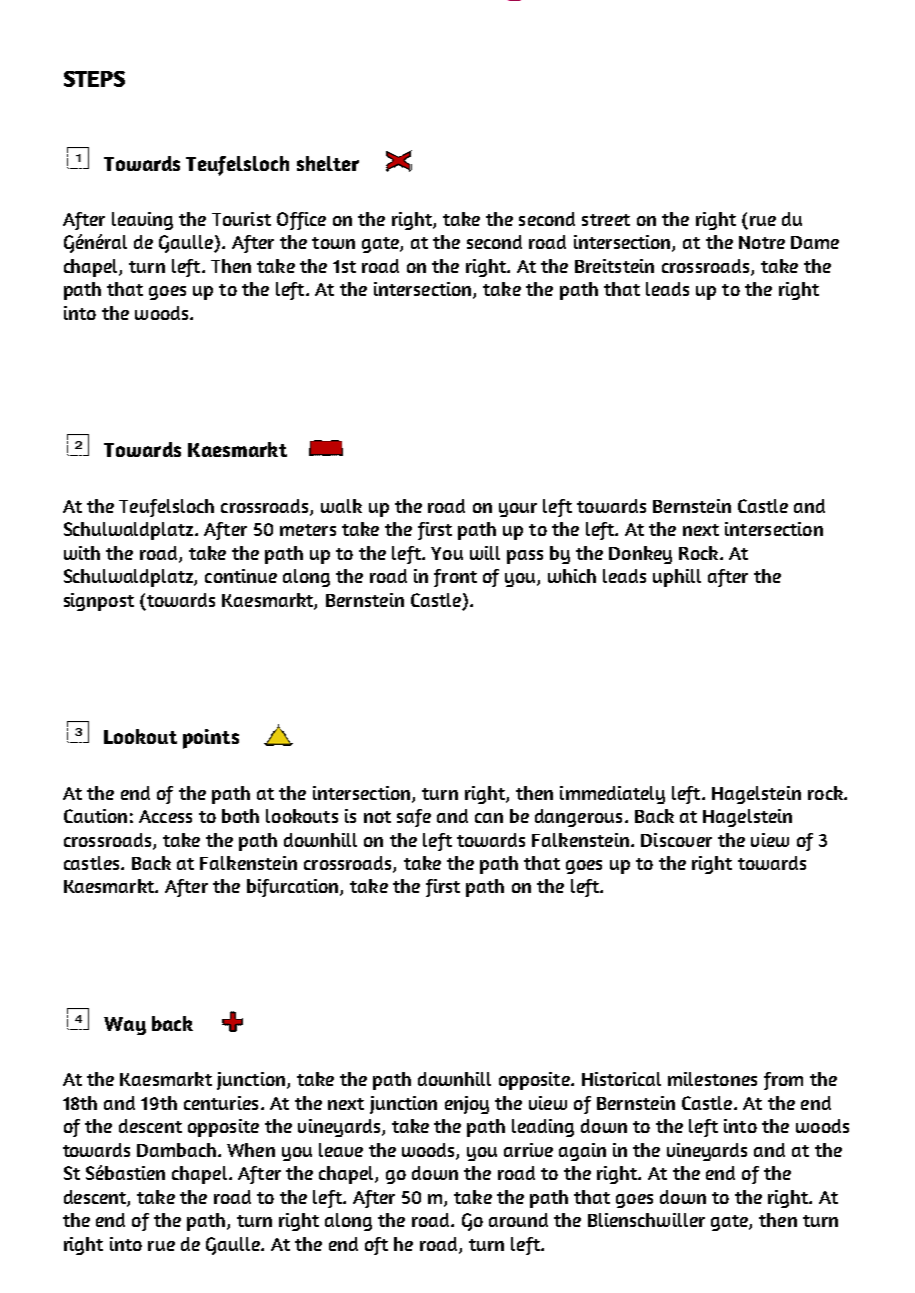 The height and width of the page is (1293, 915). Describe the element at coordinates (82, 553) in the page. I see `with` at that location.
